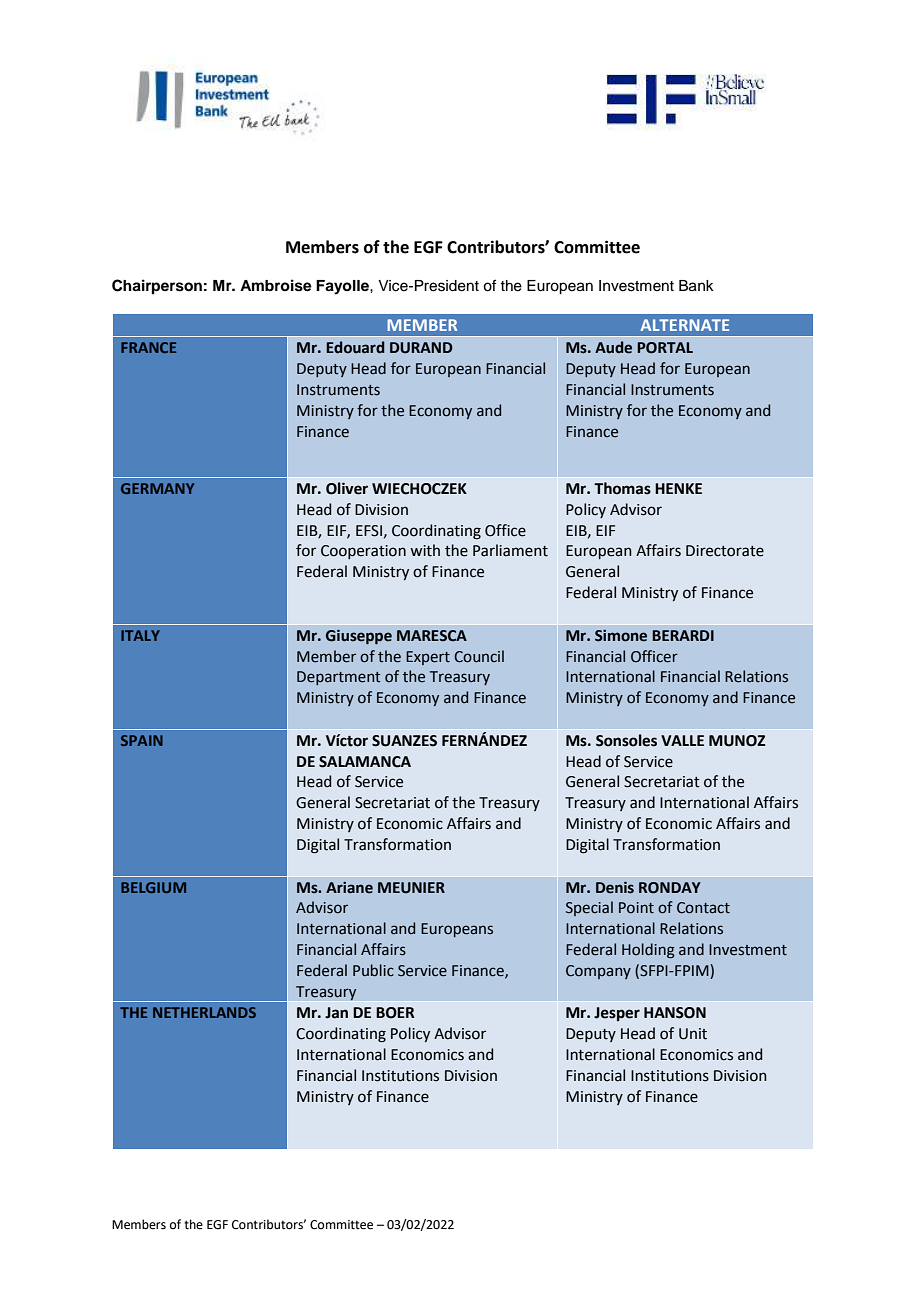  Describe the element at coordinates (365, 762) in the document. I see `SALAMANCA` at that location.
